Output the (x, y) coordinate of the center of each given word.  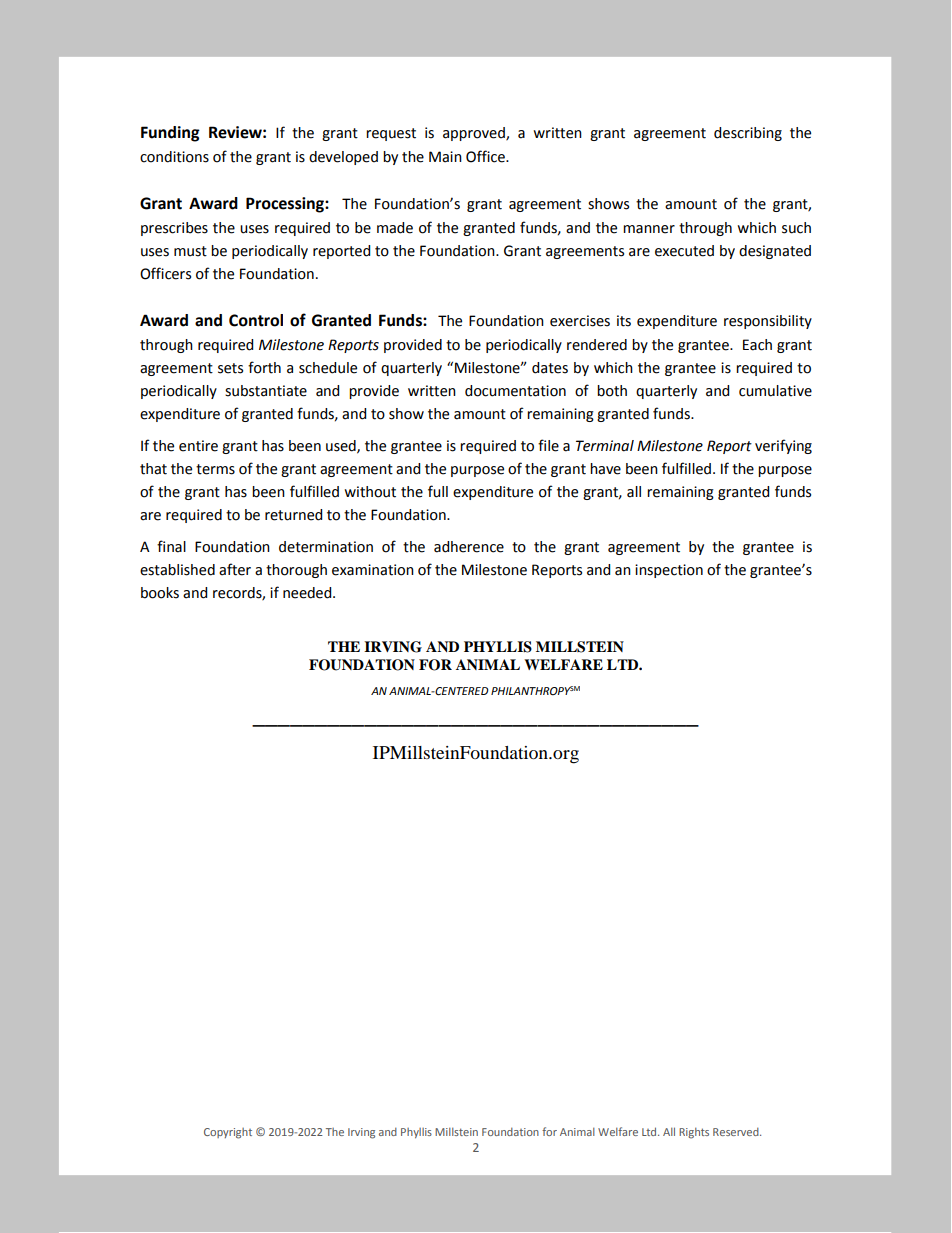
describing (748, 134)
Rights (694, 1133)
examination (373, 570)
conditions (174, 157)
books (160, 593)
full (438, 491)
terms (215, 469)
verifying (783, 446)
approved (475, 134)
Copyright (228, 1133)
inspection (669, 571)
